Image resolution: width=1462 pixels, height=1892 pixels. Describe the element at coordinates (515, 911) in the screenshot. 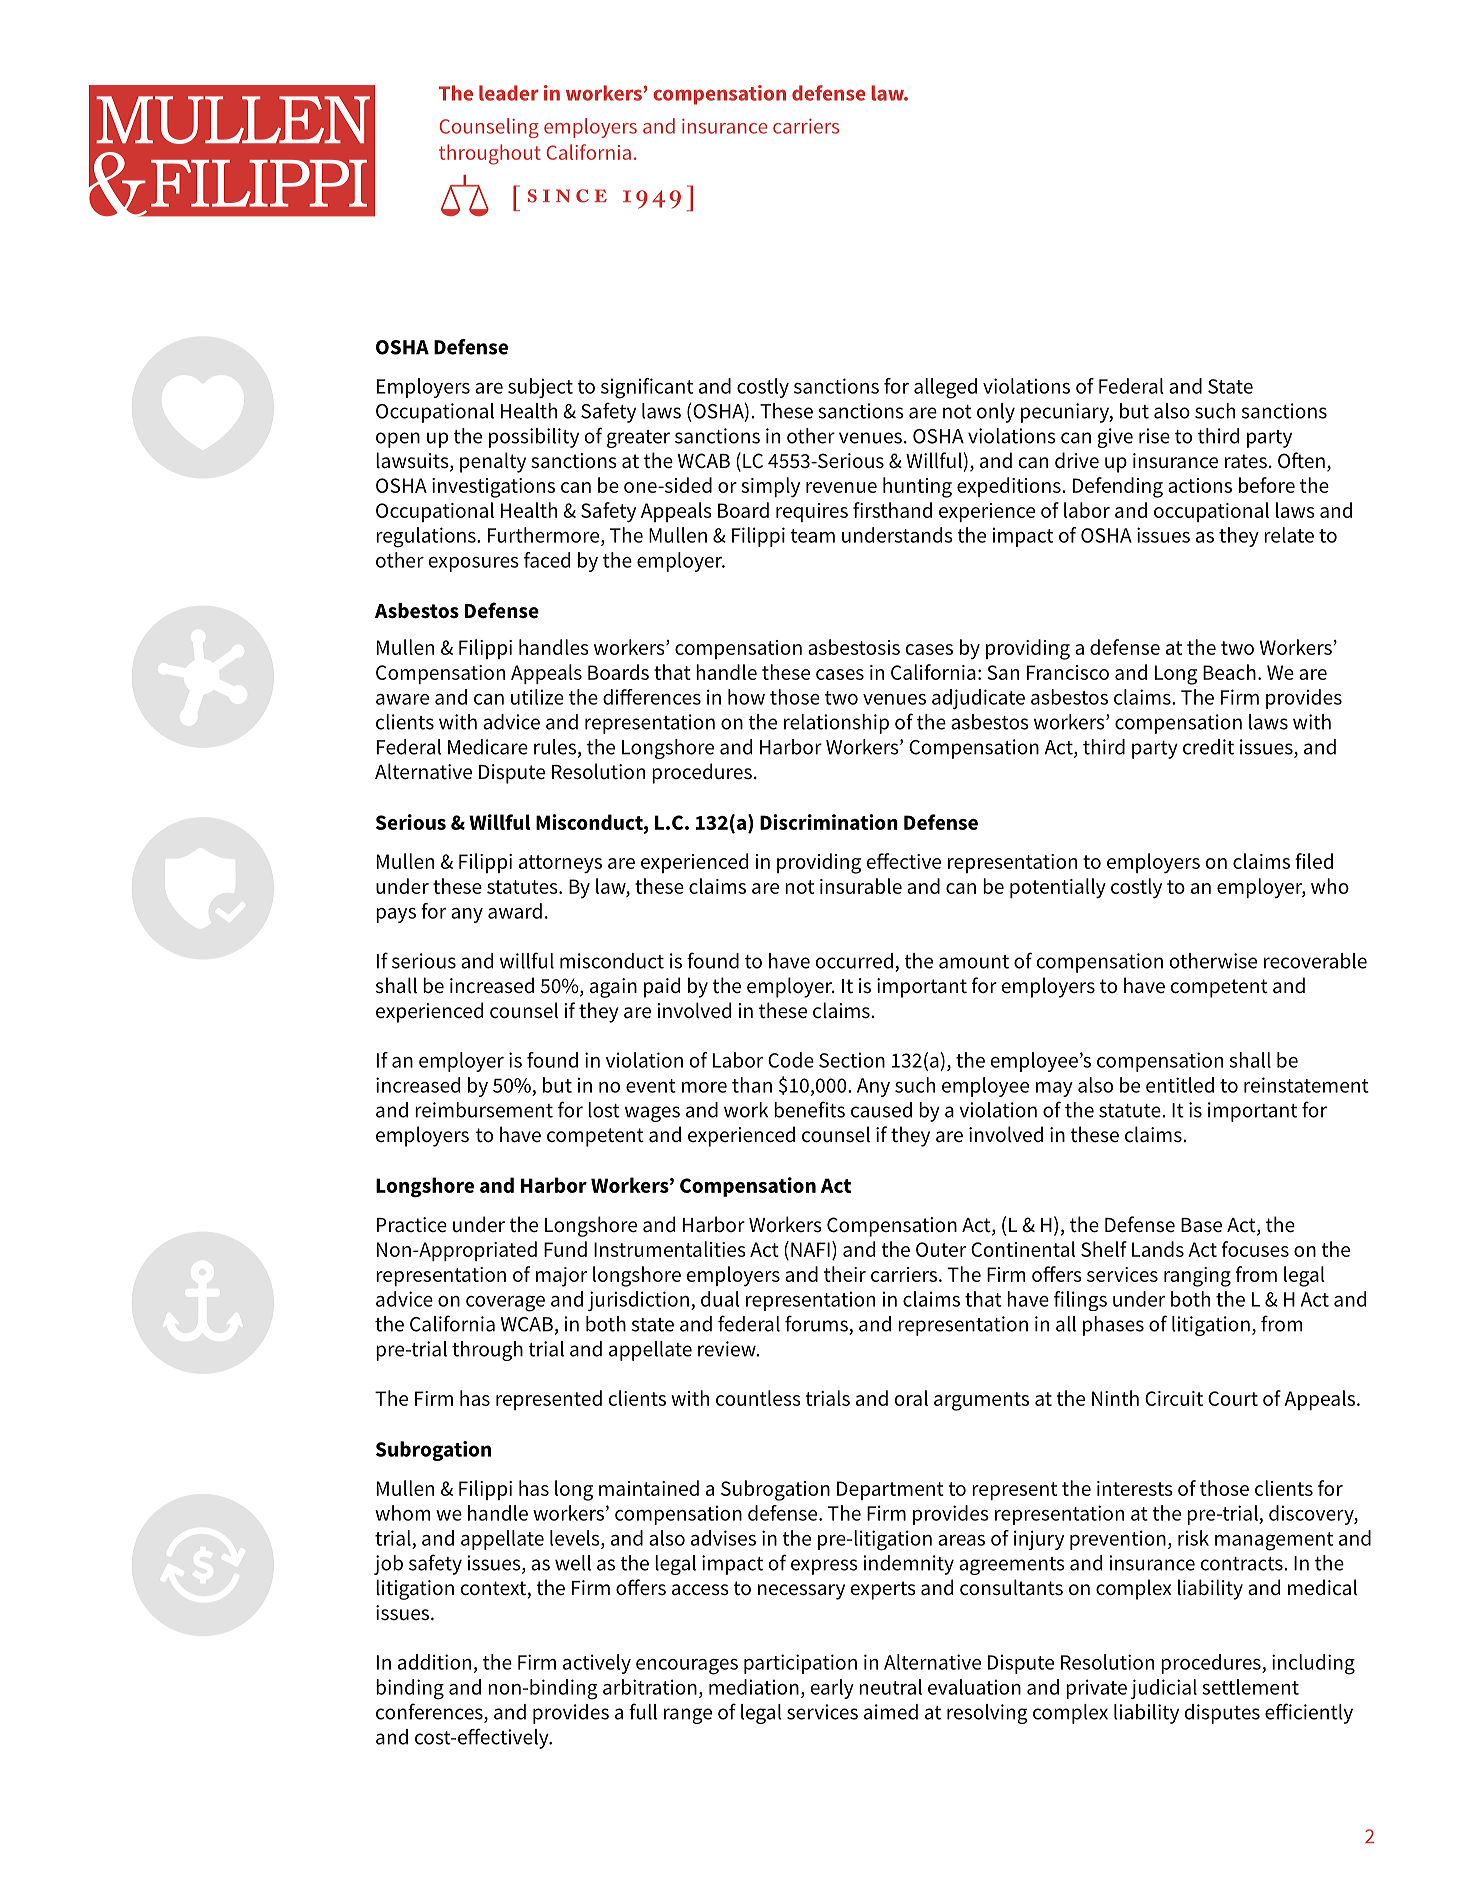

I see `award` at that location.
